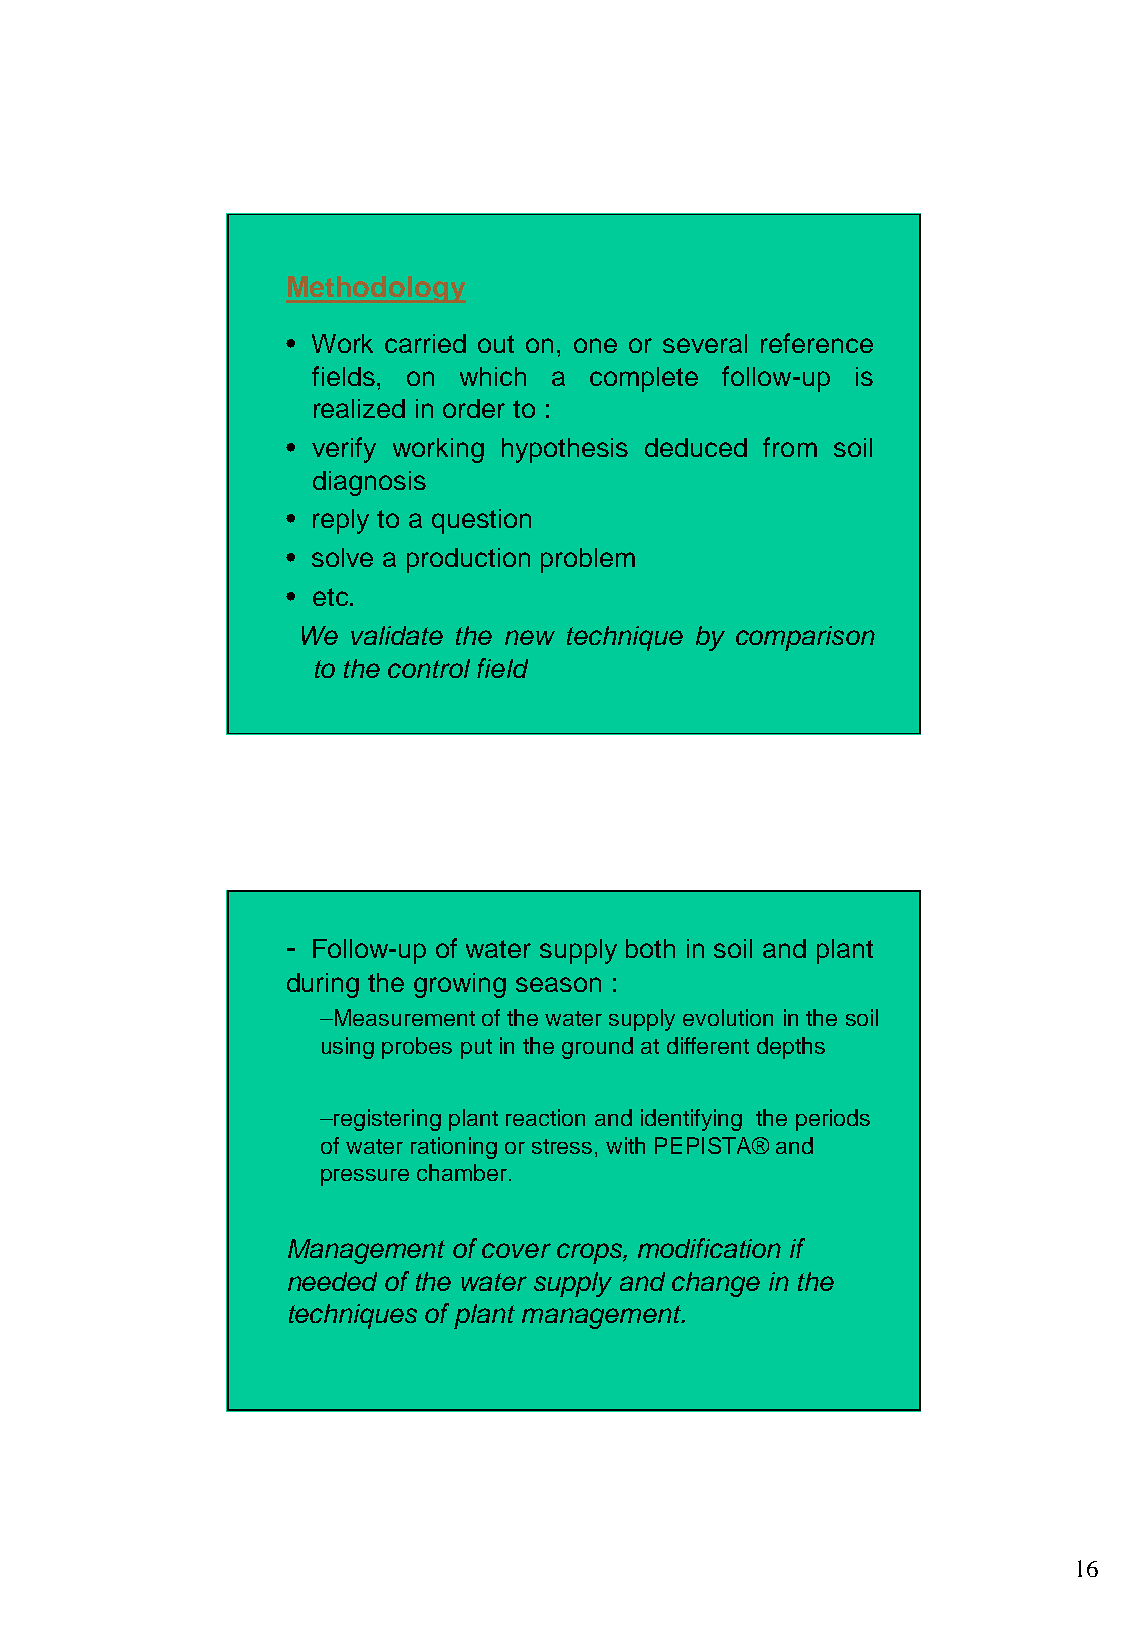 Image resolution: width=1148 pixels, height=1625 pixels. I want to click on one, so click(595, 345).
